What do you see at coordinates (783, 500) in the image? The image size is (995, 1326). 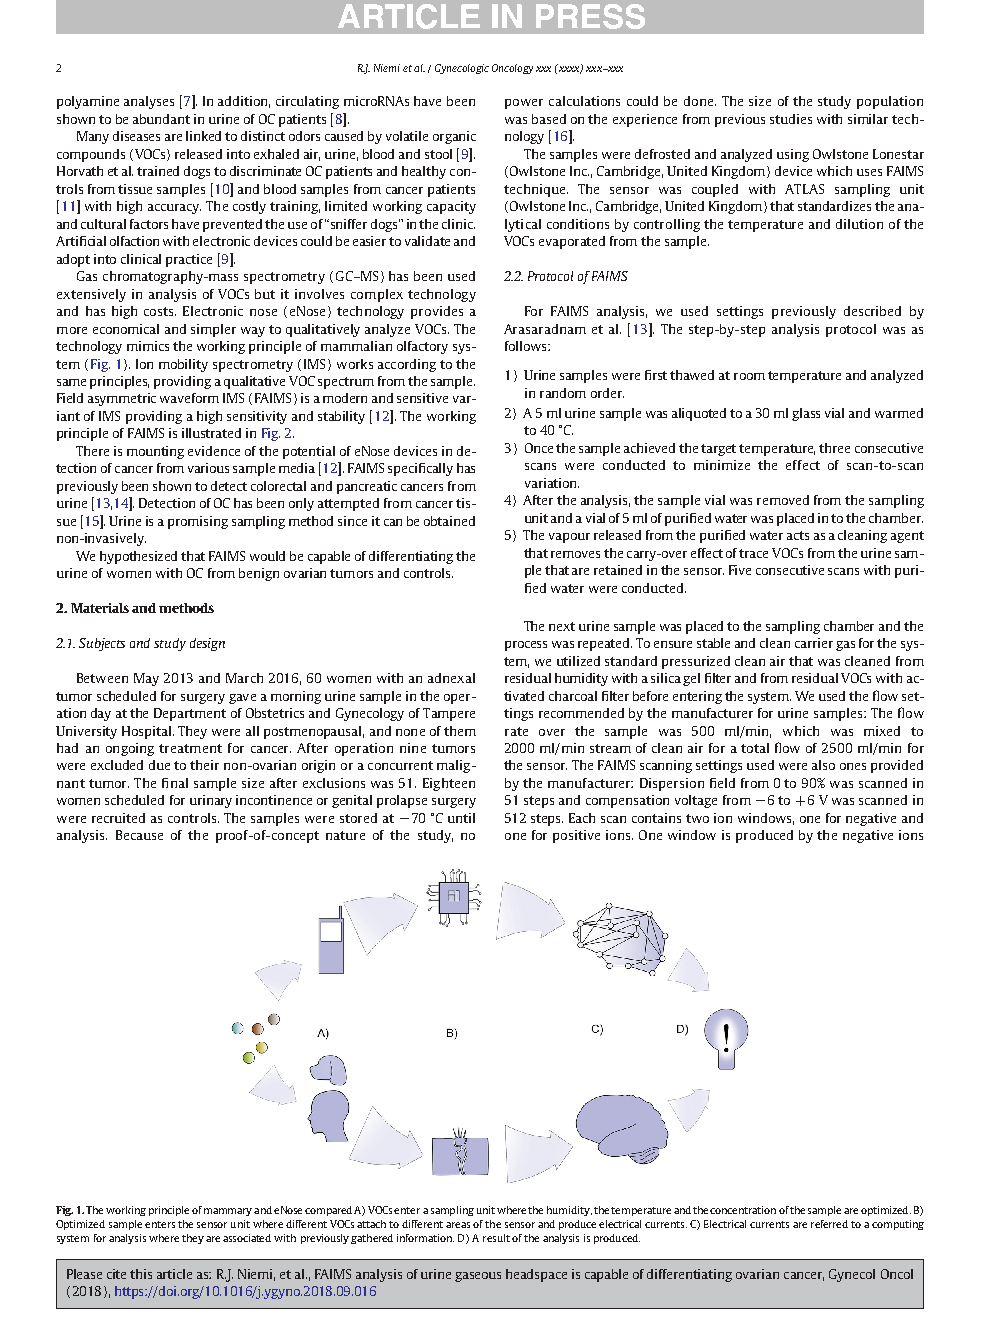 I see `removed` at bounding box center [783, 500].
